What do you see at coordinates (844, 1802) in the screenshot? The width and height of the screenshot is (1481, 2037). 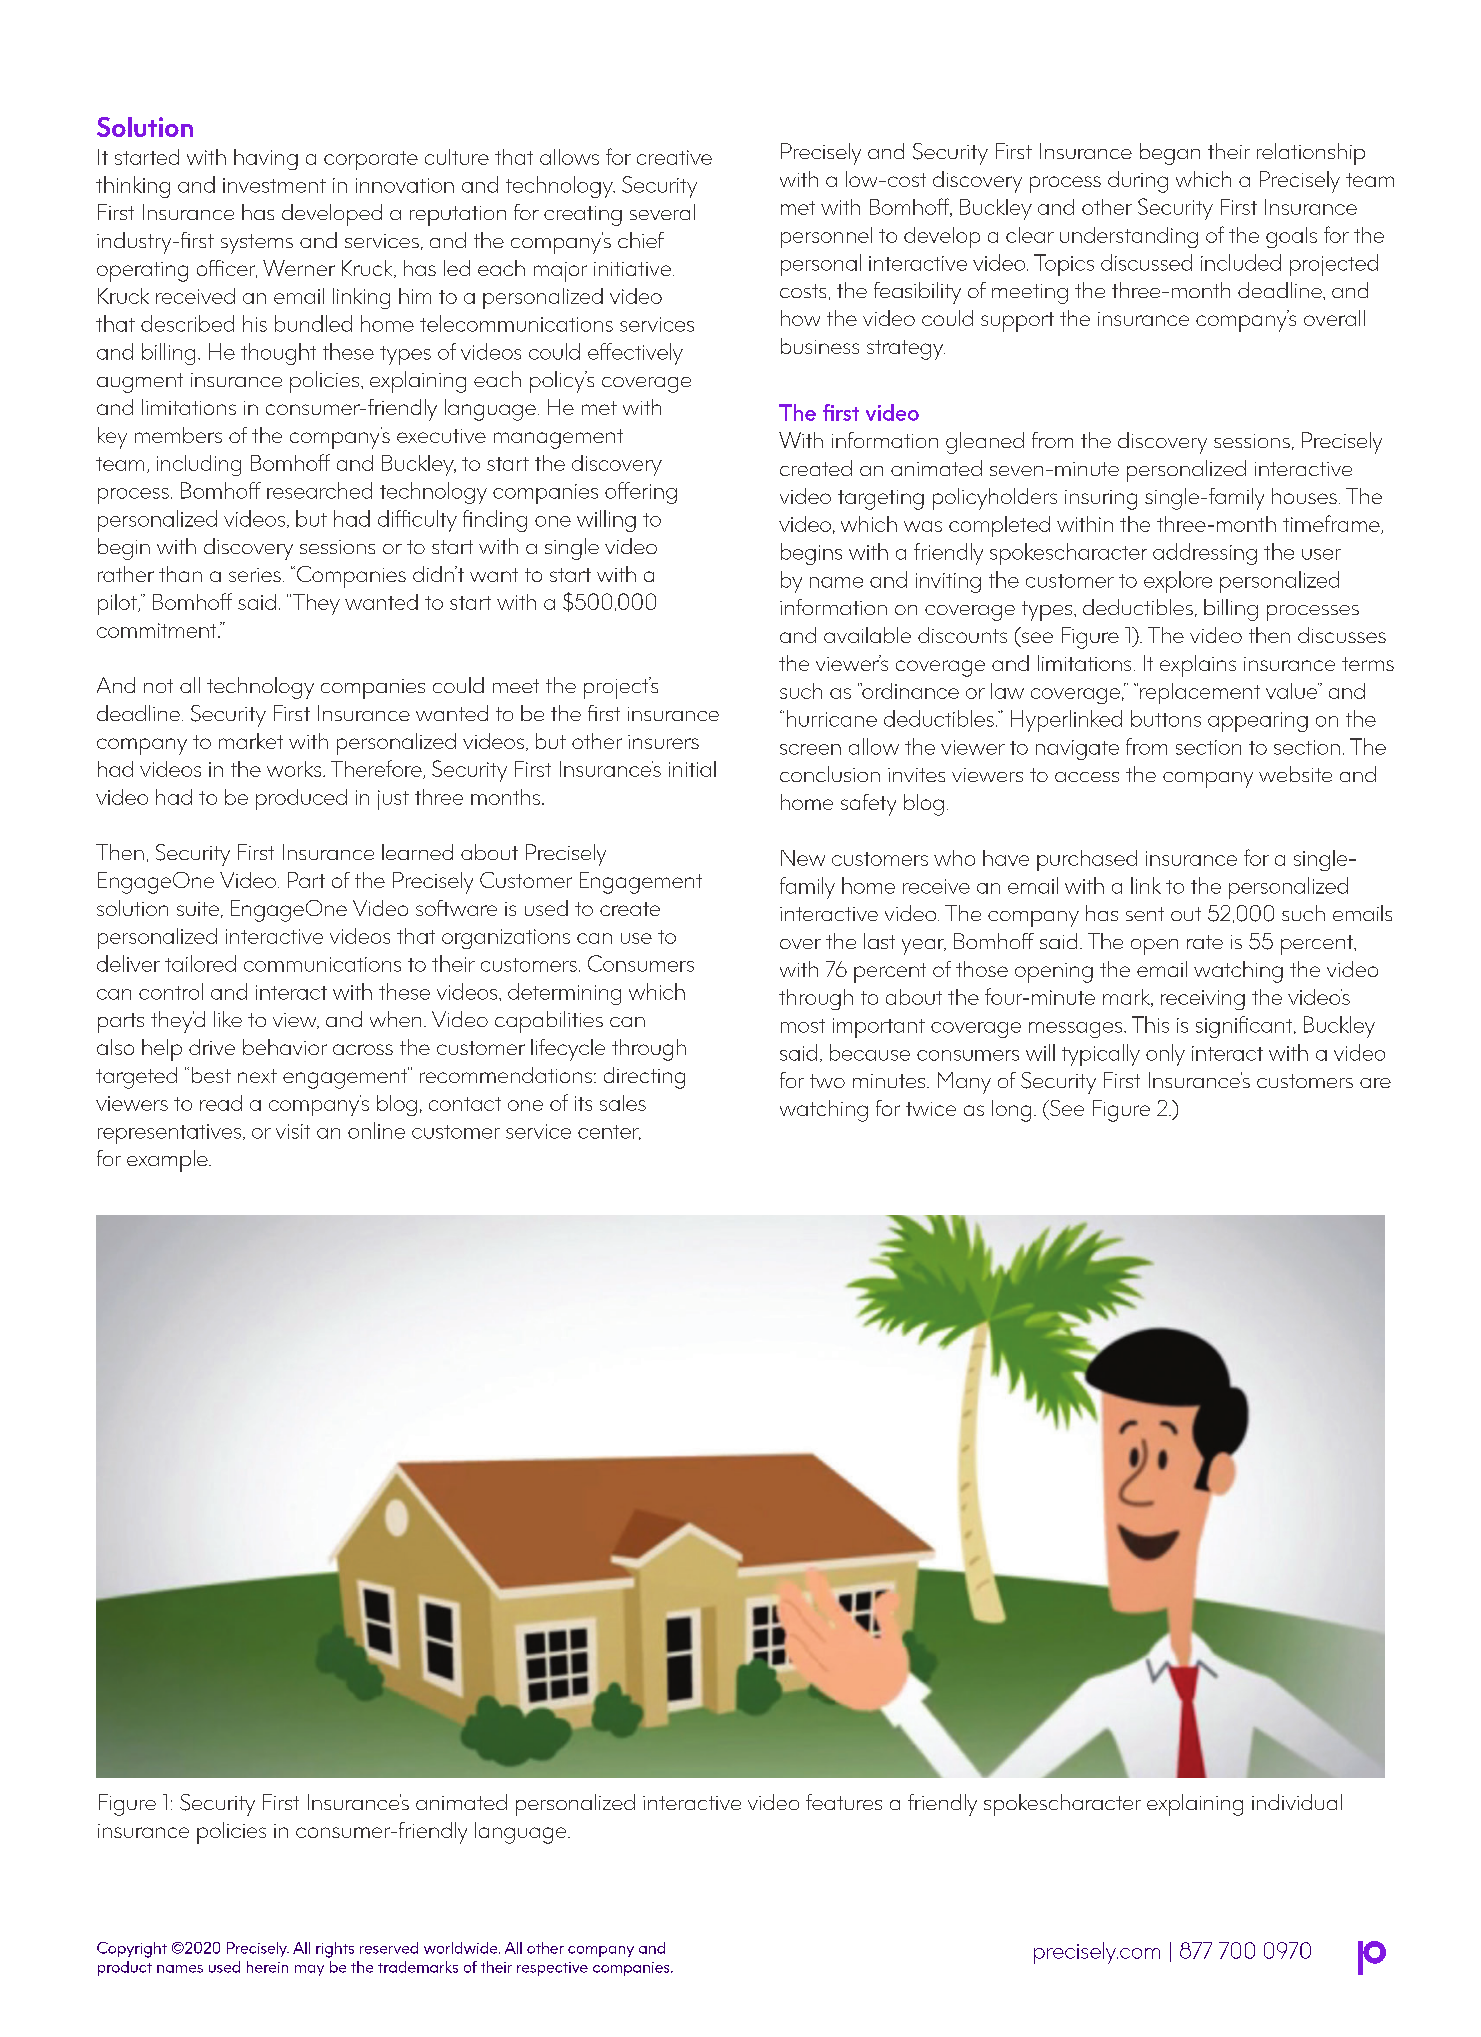 I see `features` at bounding box center [844, 1802].
